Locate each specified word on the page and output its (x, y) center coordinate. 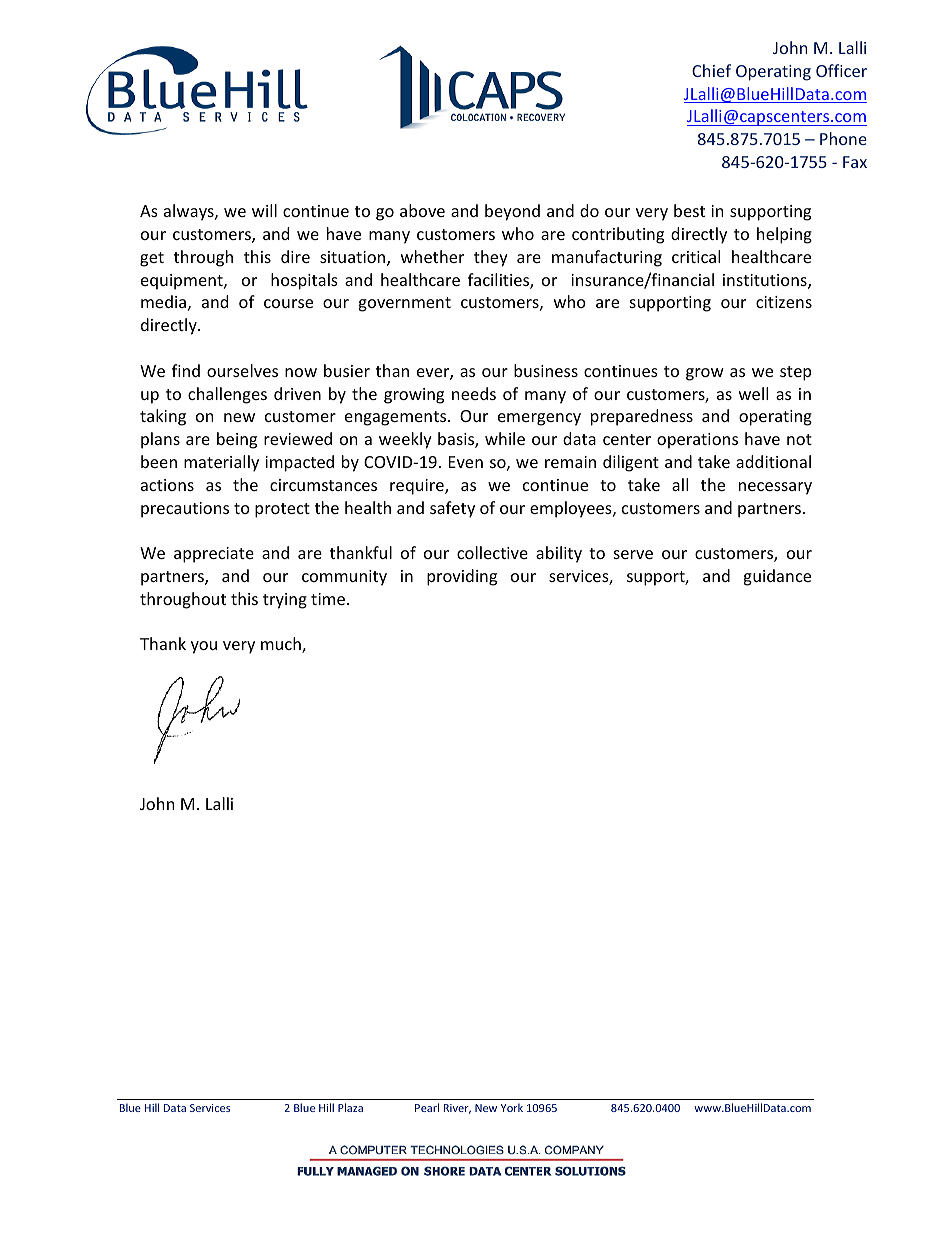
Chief (711, 70)
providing (462, 577)
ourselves (242, 370)
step (795, 373)
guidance (777, 577)
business (546, 370)
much (282, 645)
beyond (512, 212)
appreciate (214, 555)
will (264, 210)
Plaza (350, 1107)
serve (633, 554)
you (204, 647)
